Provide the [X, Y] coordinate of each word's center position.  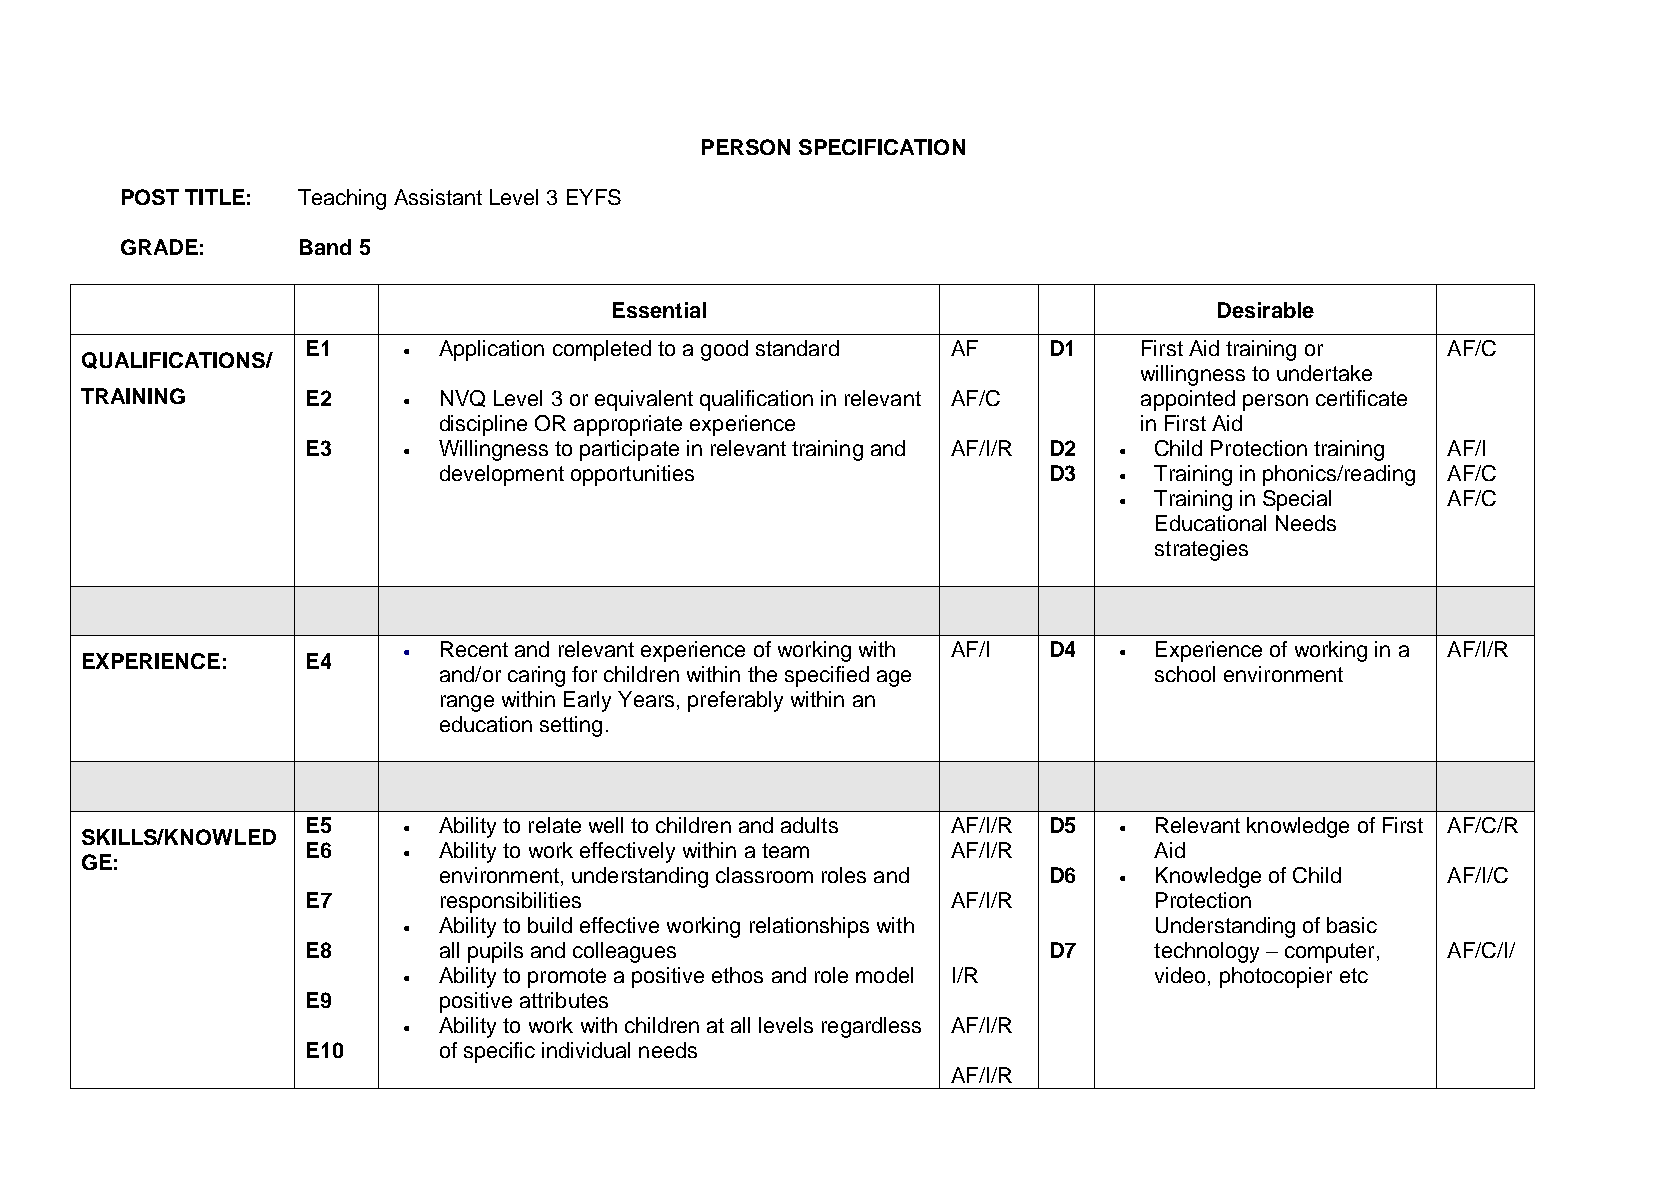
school [1185, 674]
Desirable [1266, 310]
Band [325, 247]
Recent [474, 649]
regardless [871, 1027]
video [1180, 975]
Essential [659, 310]
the [762, 674]
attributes [564, 1000]
